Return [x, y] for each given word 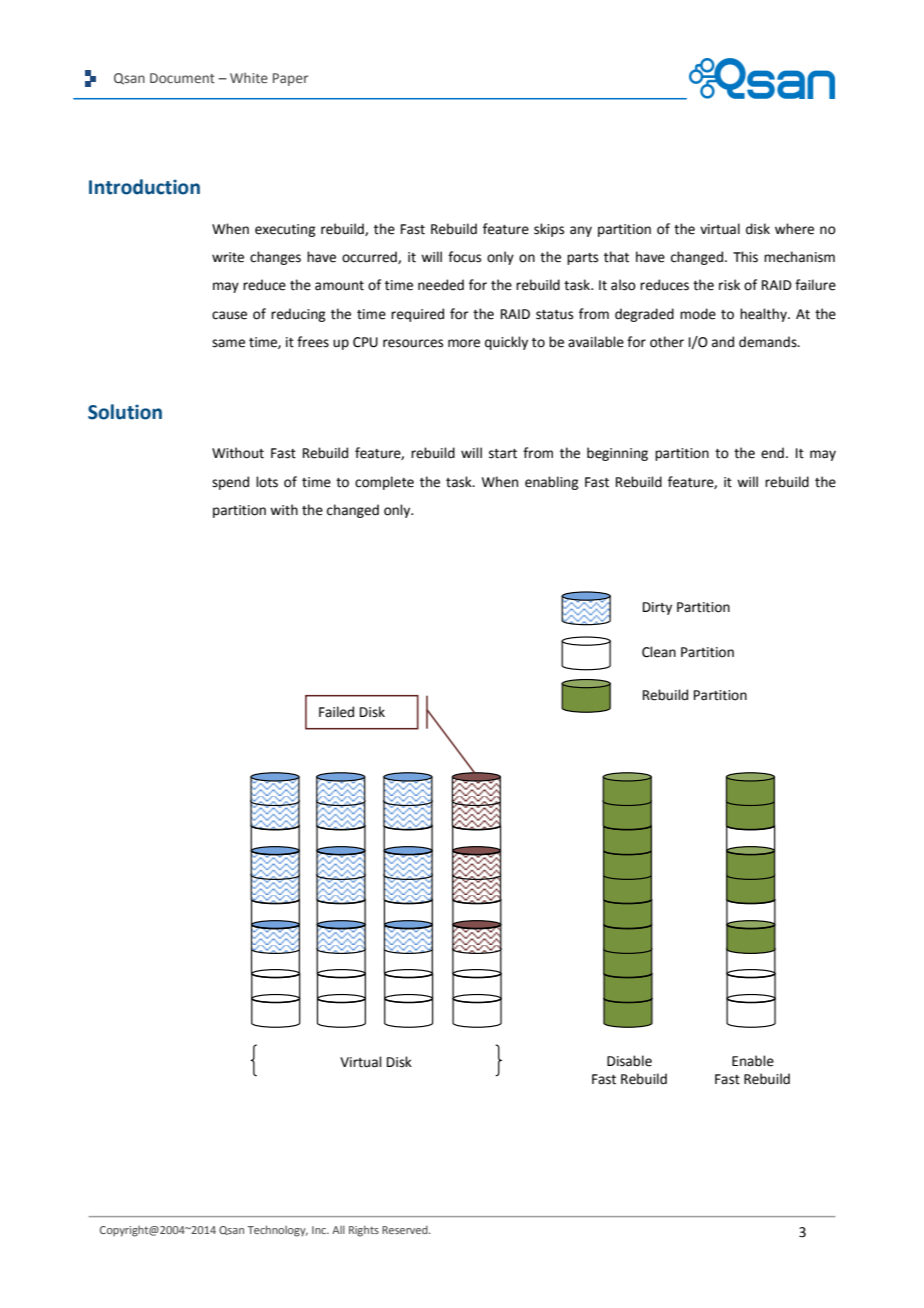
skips [549, 230]
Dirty [657, 608]
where [794, 229]
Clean [659, 652]
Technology [278, 1231]
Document [182, 78]
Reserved [406, 1229]
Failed [336, 712]
